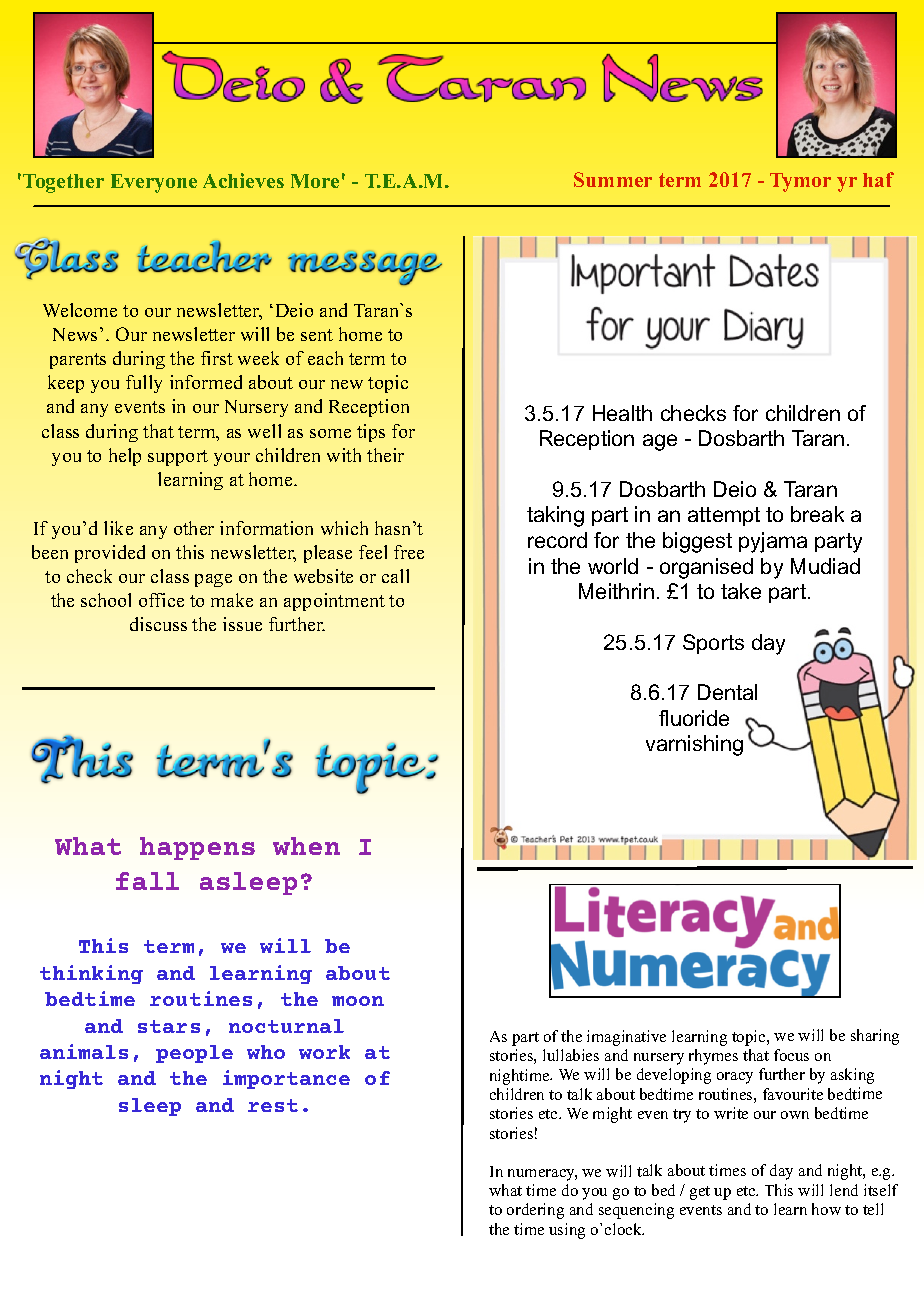 The width and height of the screenshot is (924, 1308). I want to click on Everyone, so click(154, 183).
